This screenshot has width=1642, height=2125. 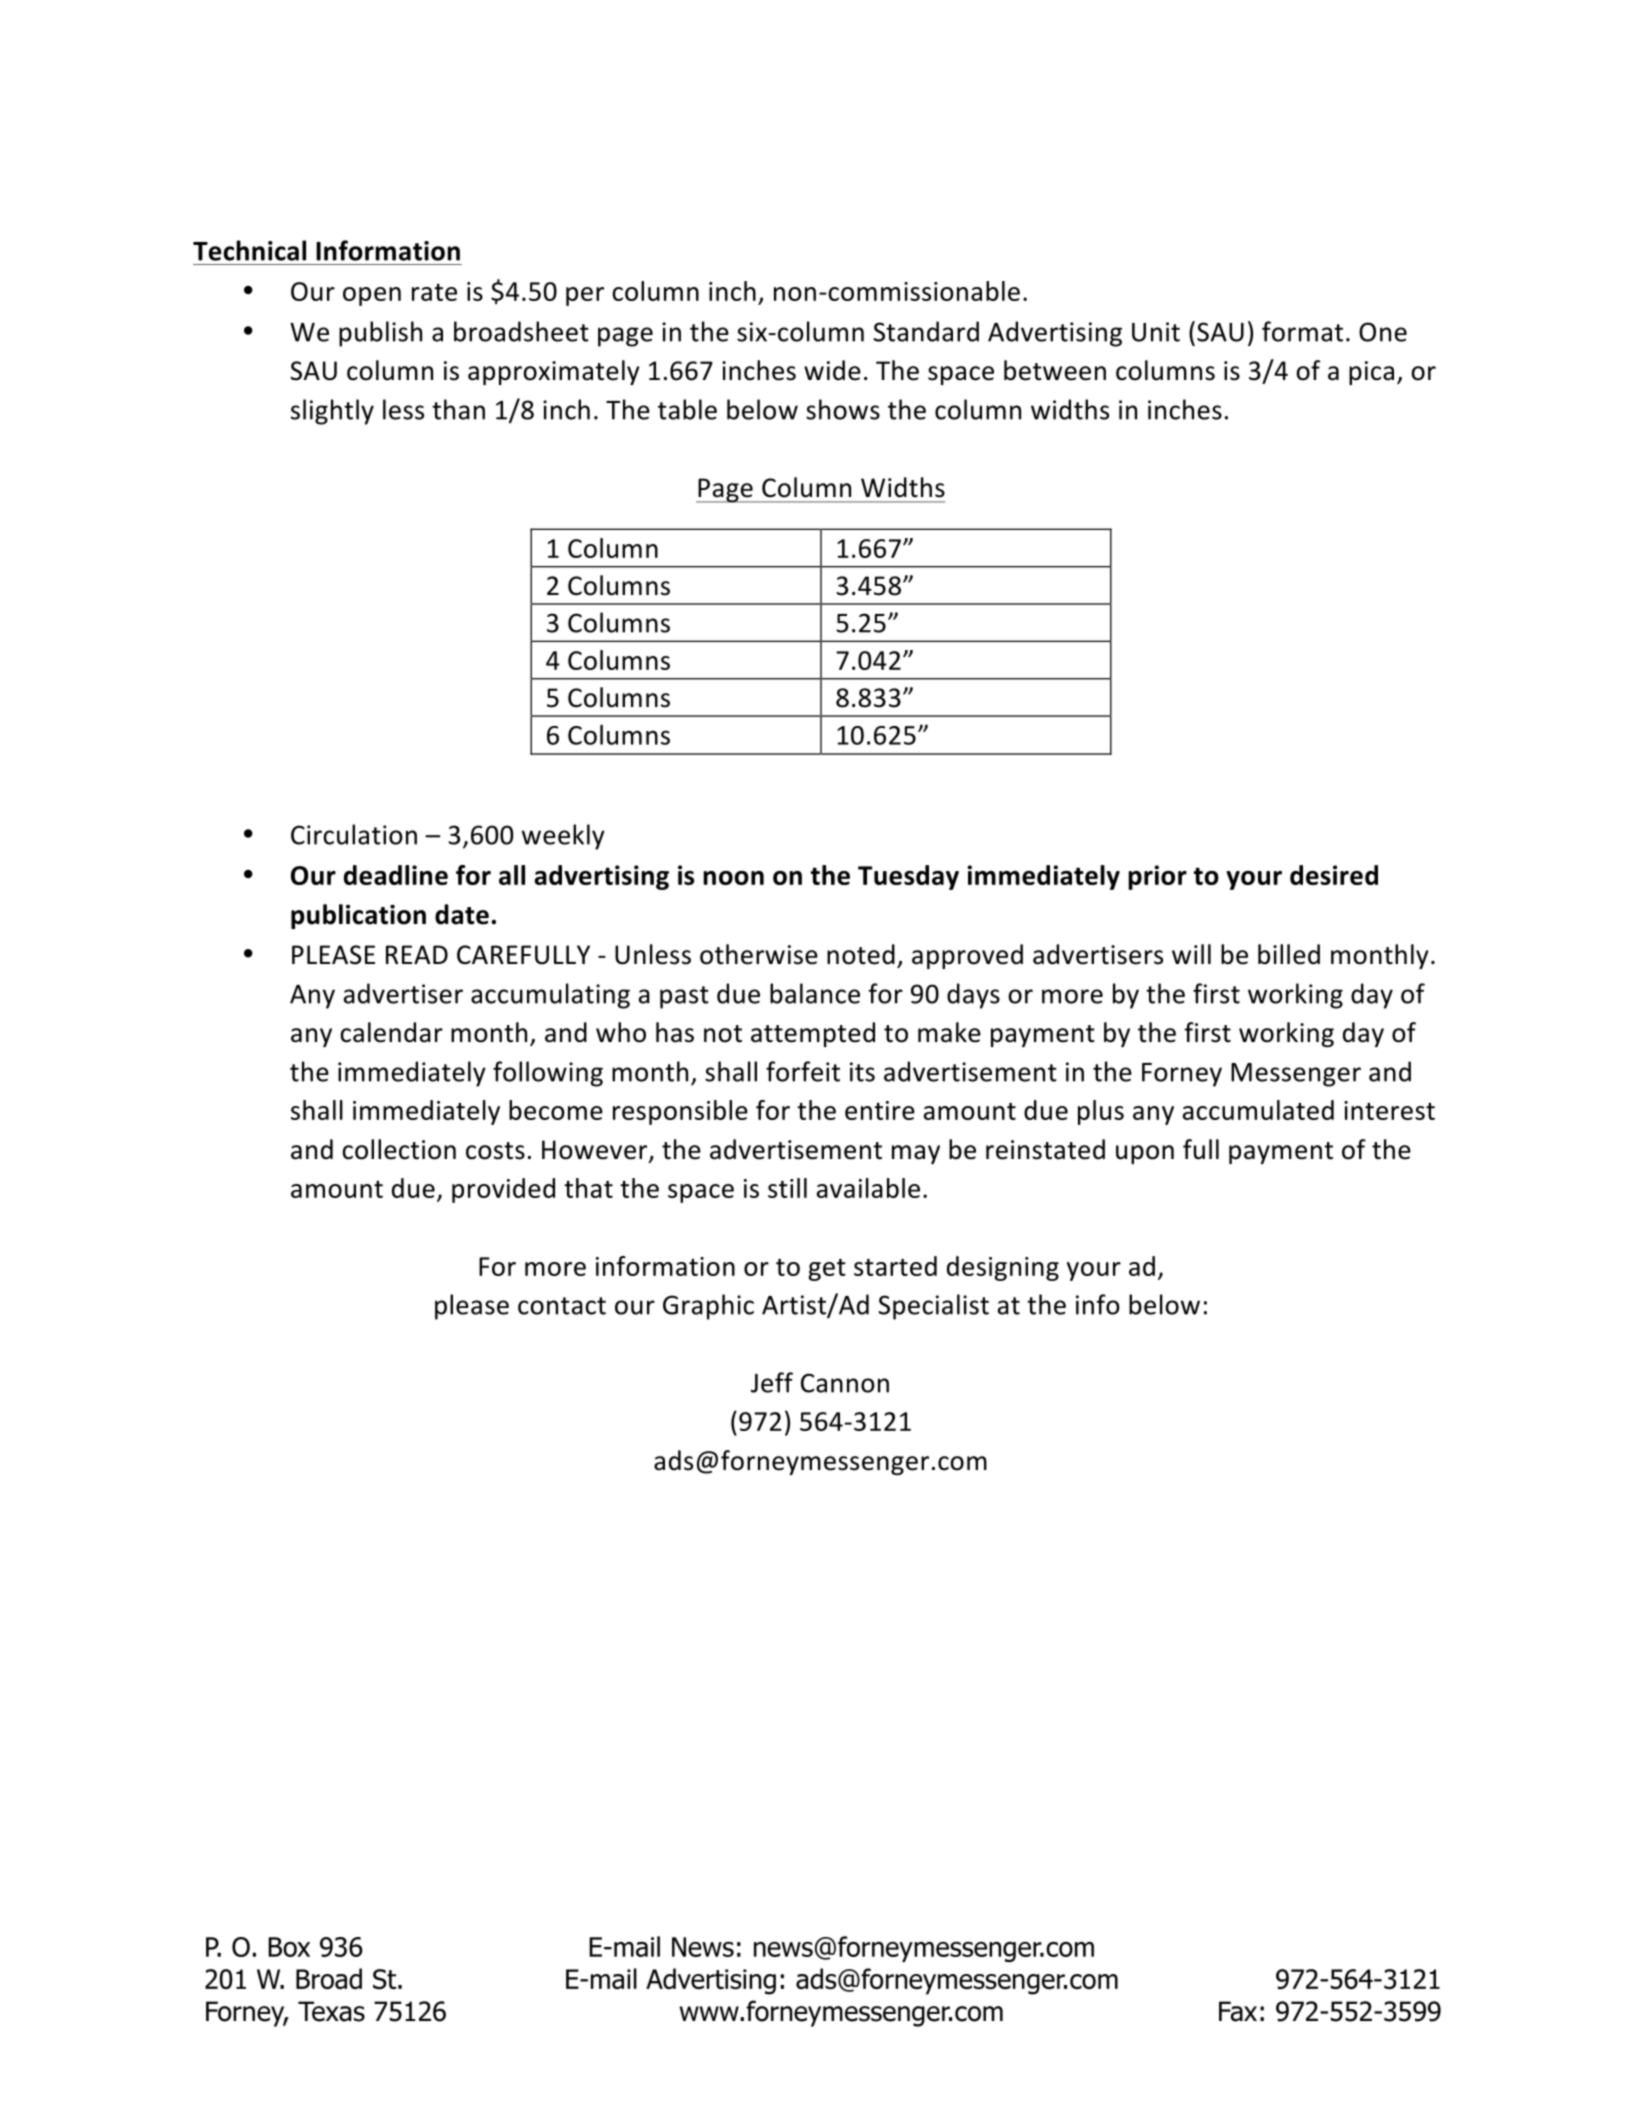 I want to click on Circulation, so click(x=354, y=834).
